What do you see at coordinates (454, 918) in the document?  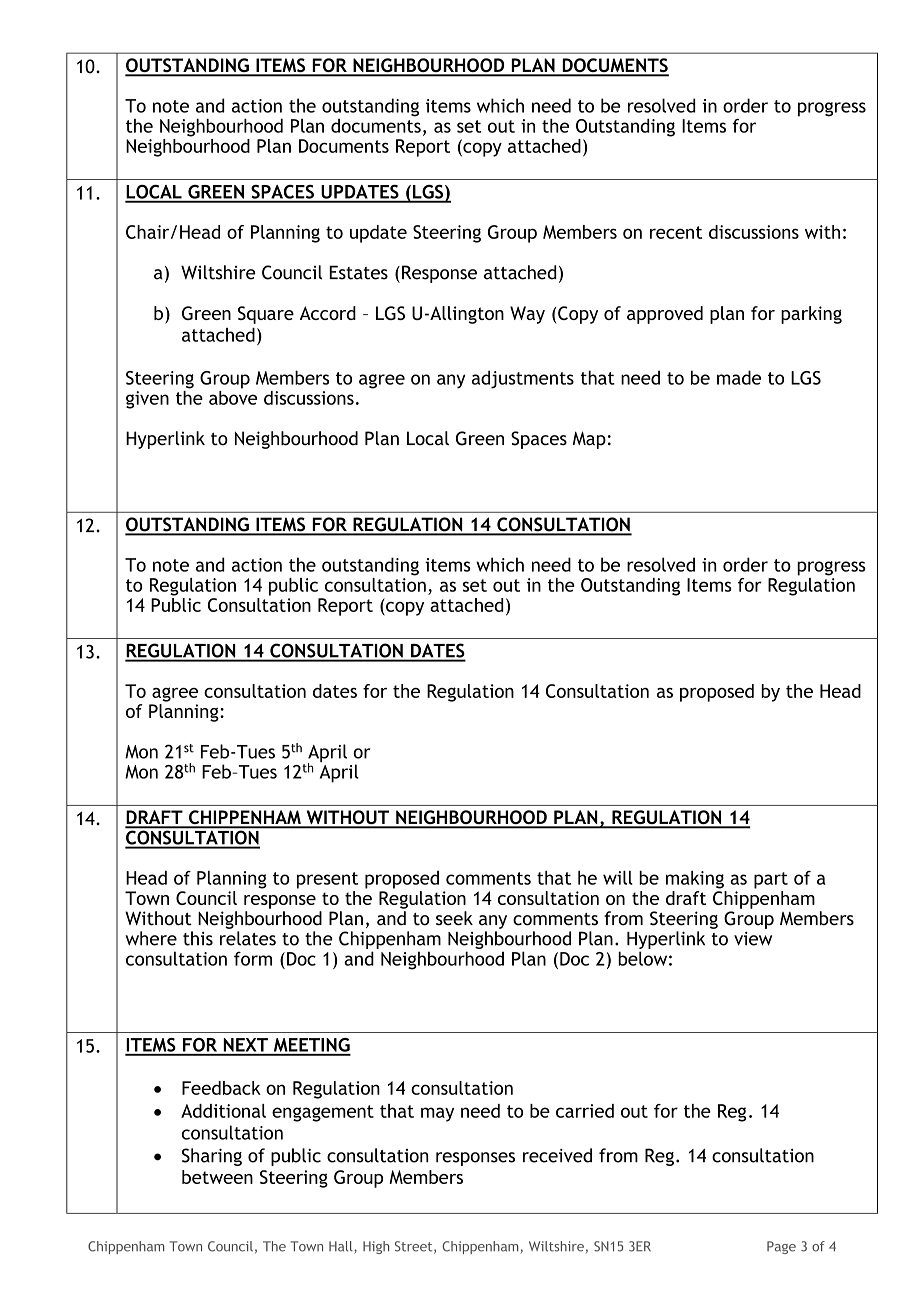 I see `seek` at bounding box center [454, 918].
